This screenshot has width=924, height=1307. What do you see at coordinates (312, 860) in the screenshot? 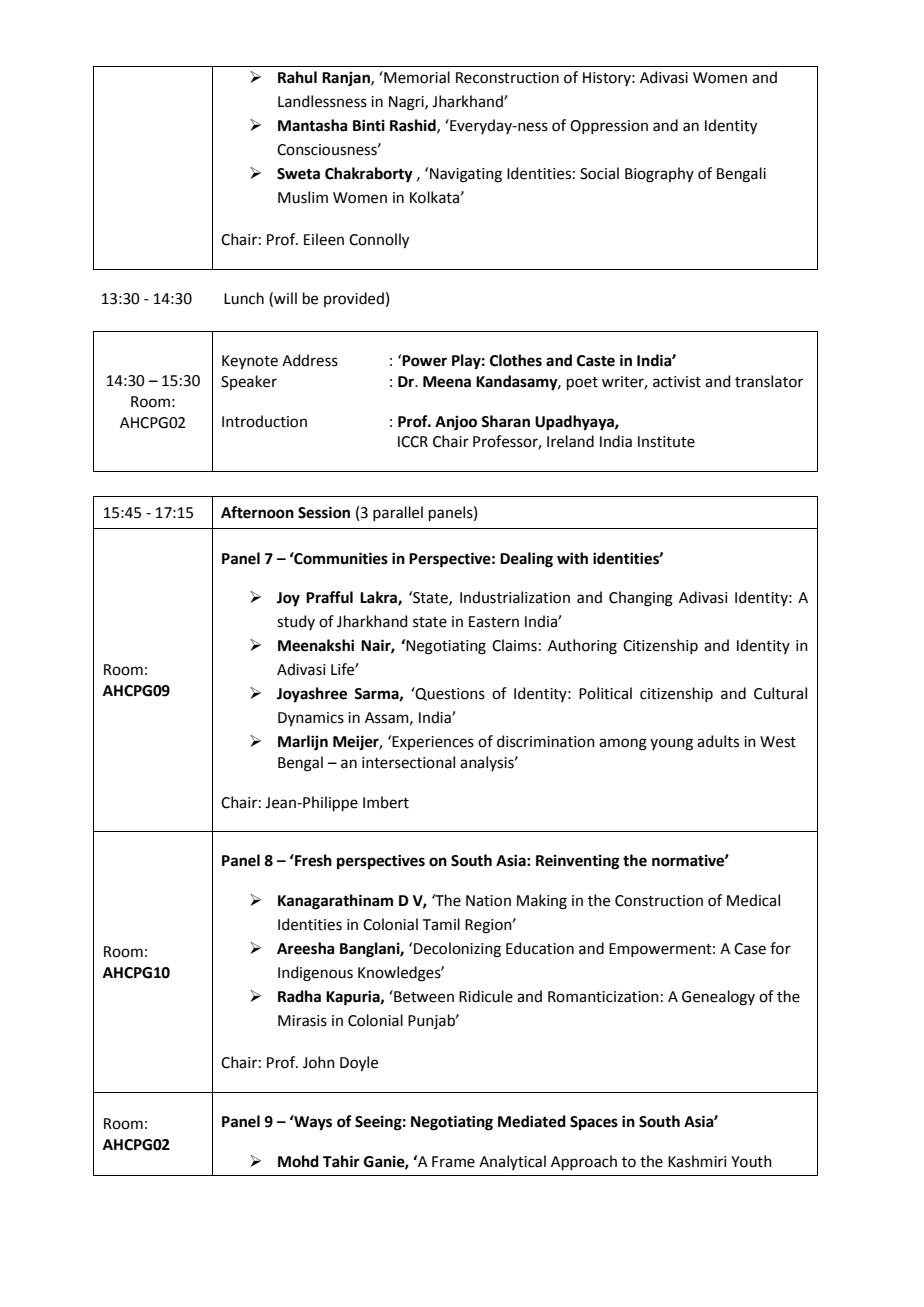
I see `Fresh` at bounding box center [312, 860].
